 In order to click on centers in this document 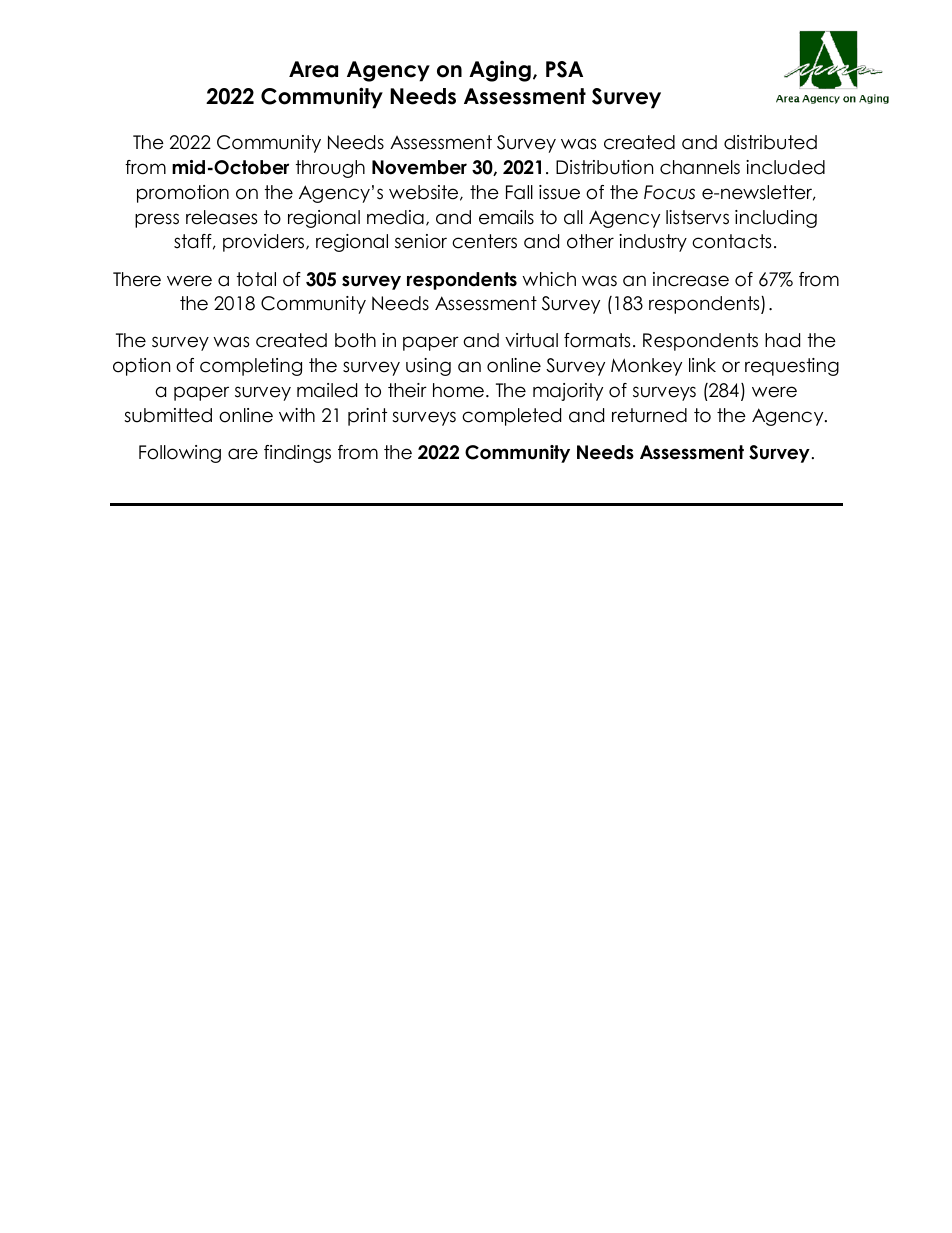, I will do `click(484, 241)`.
